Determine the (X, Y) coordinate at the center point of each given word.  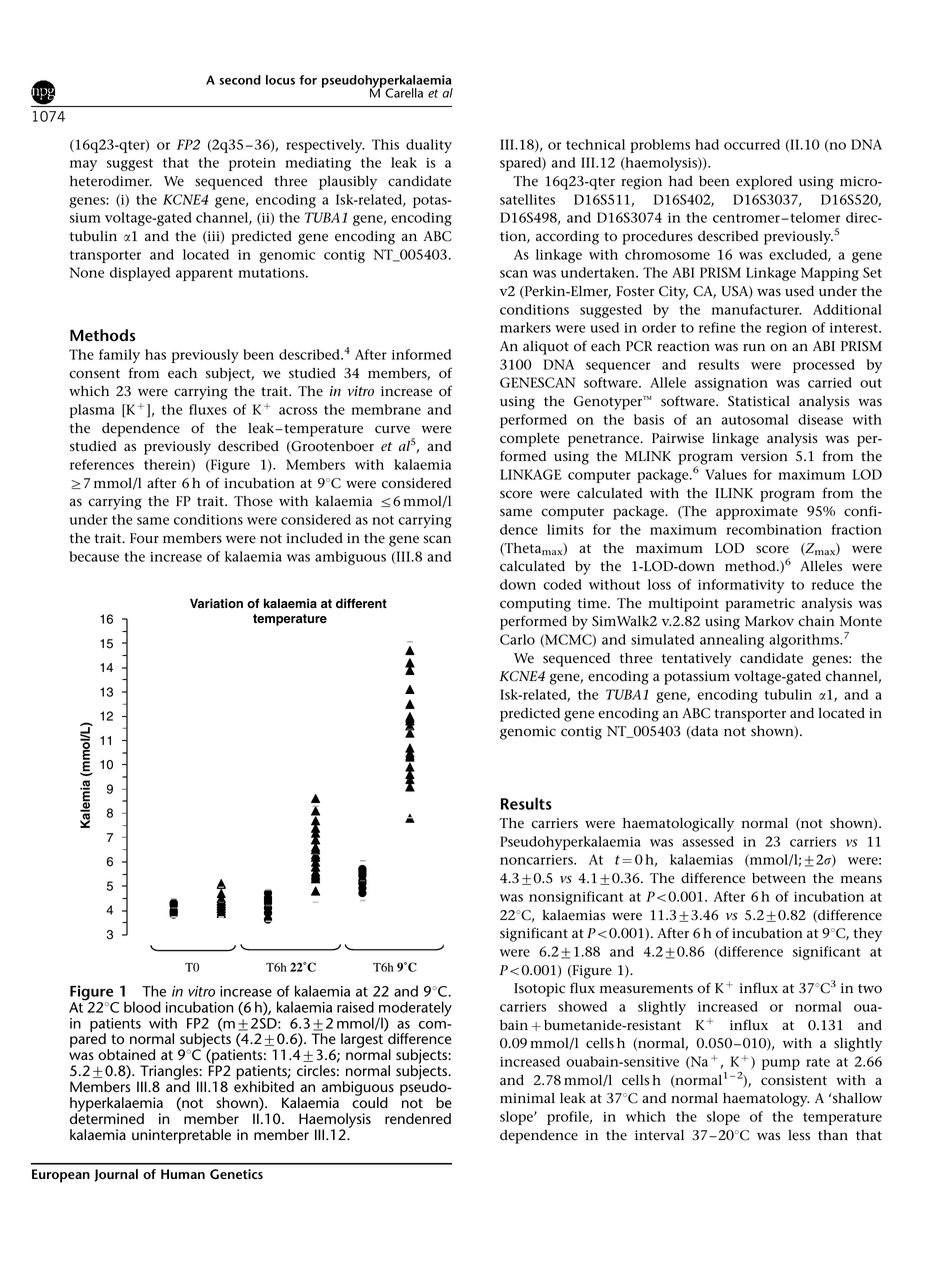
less (799, 1135)
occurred (752, 144)
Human (183, 1174)
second (240, 80)
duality (429, 146)
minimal (527, 1098)
